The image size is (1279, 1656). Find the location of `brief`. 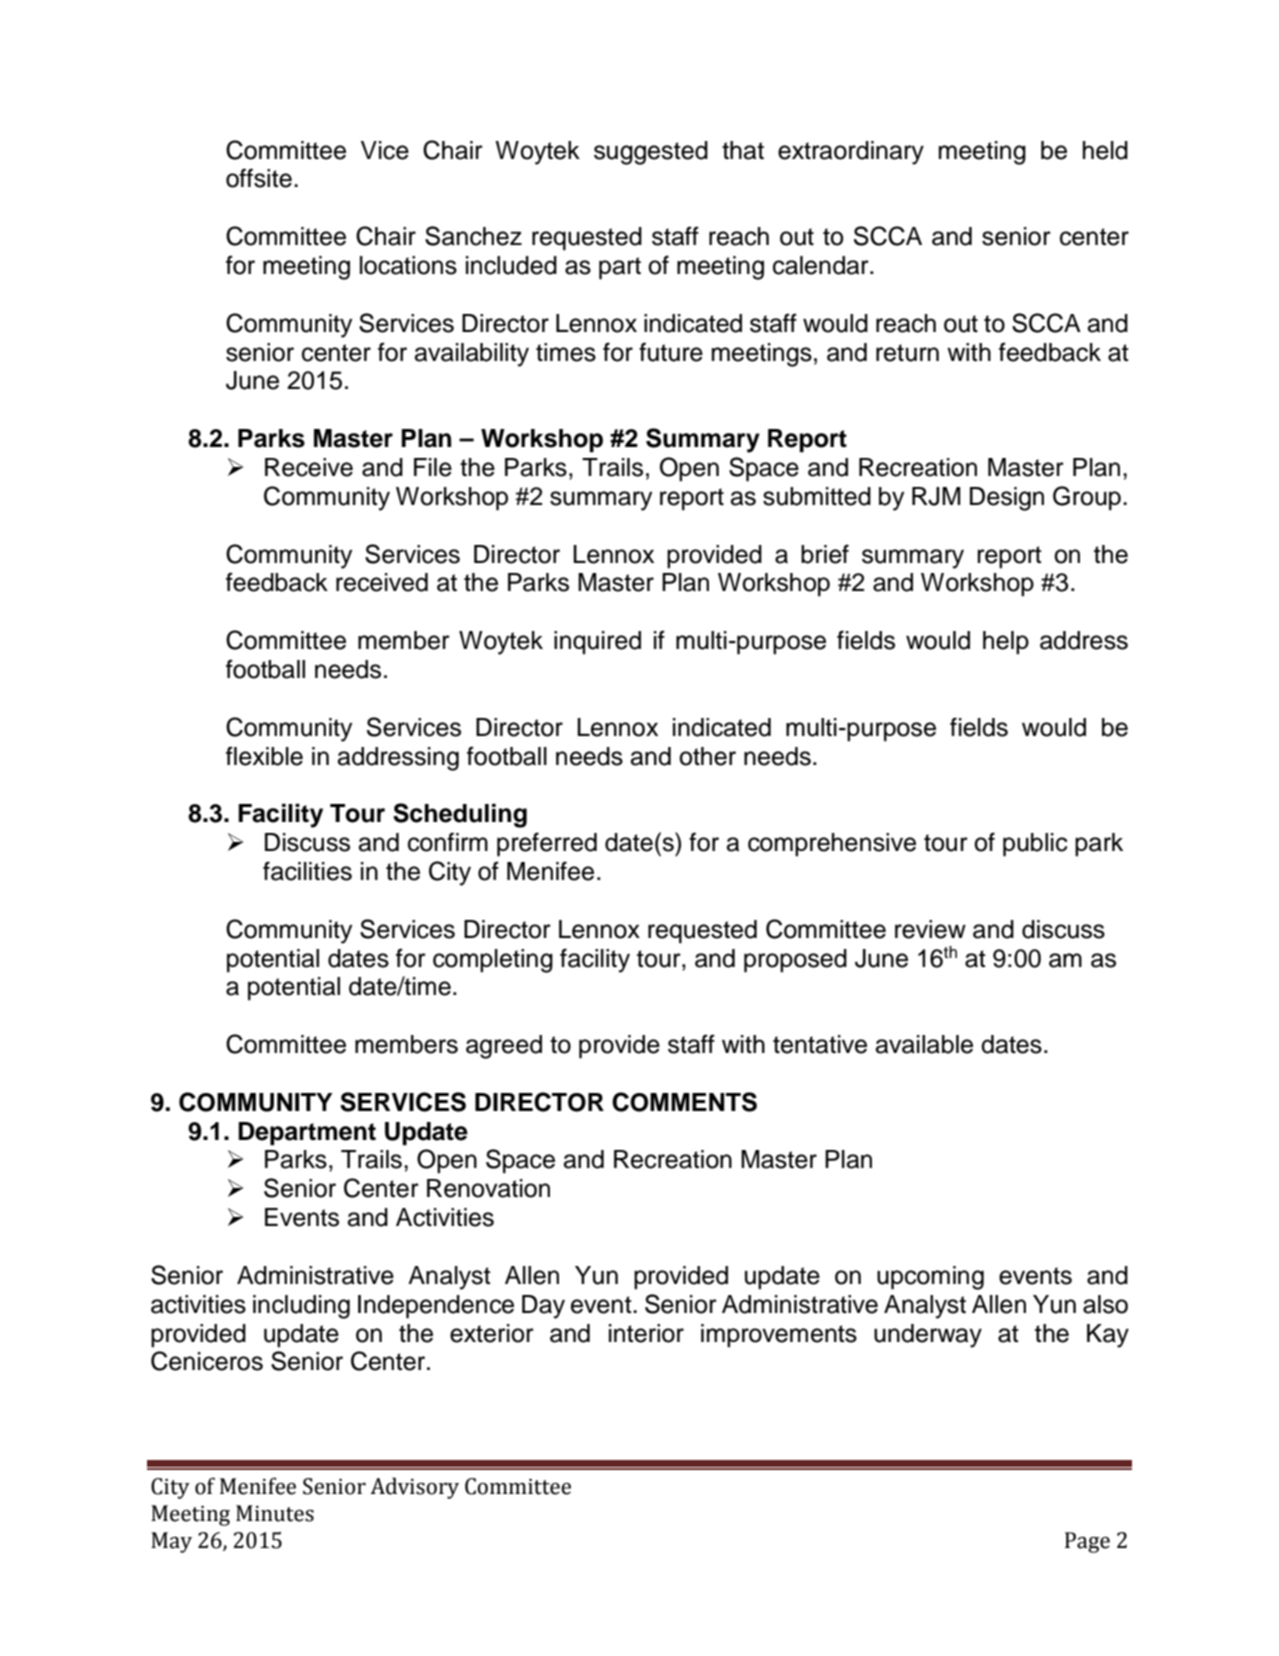

brief is located at coordinates (825, 554).
